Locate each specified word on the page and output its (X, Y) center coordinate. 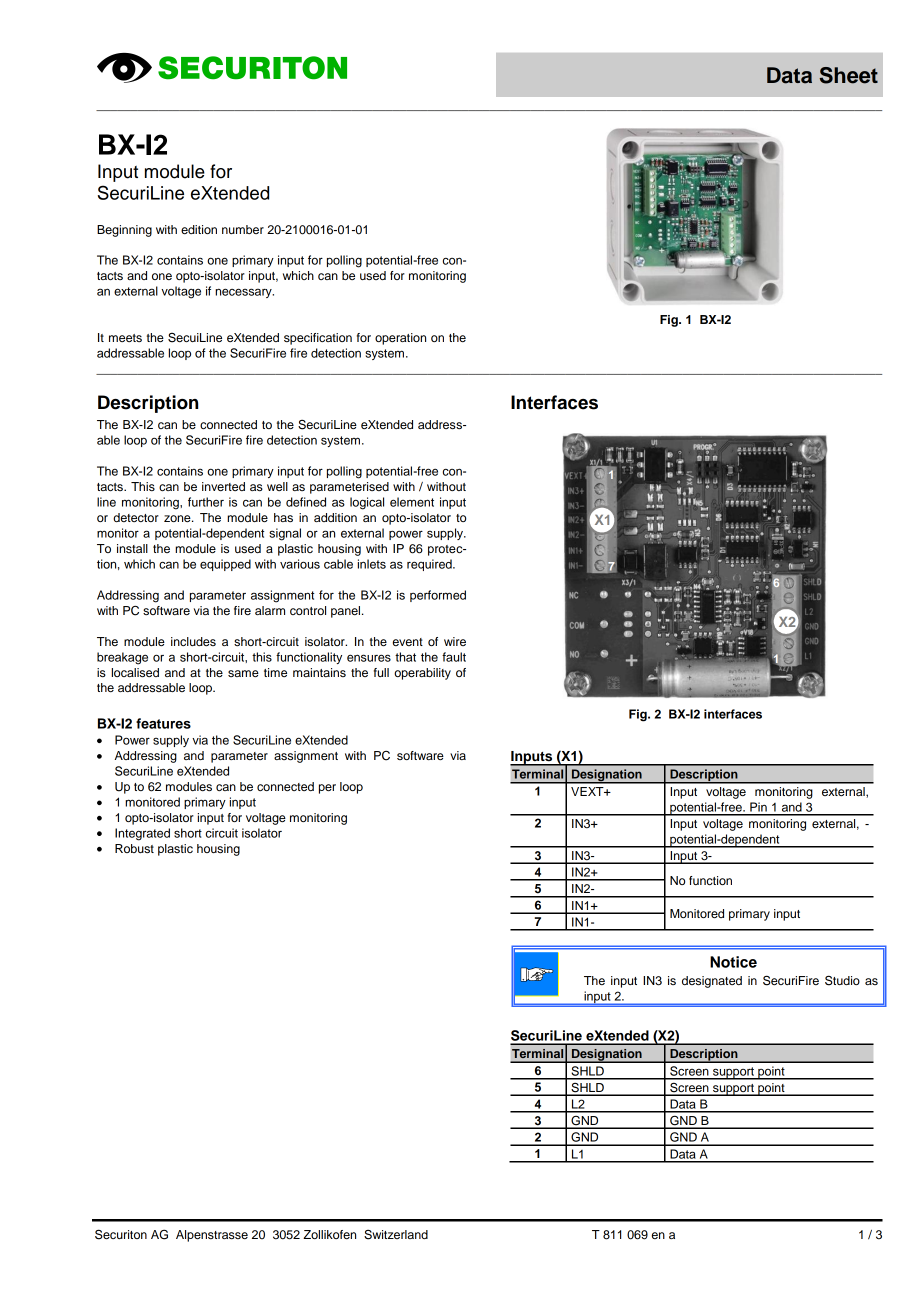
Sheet (848, 75)
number (243, 229)
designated (712, 982)
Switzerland (396, 1235)
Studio (842, 980)
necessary (244, 293)
